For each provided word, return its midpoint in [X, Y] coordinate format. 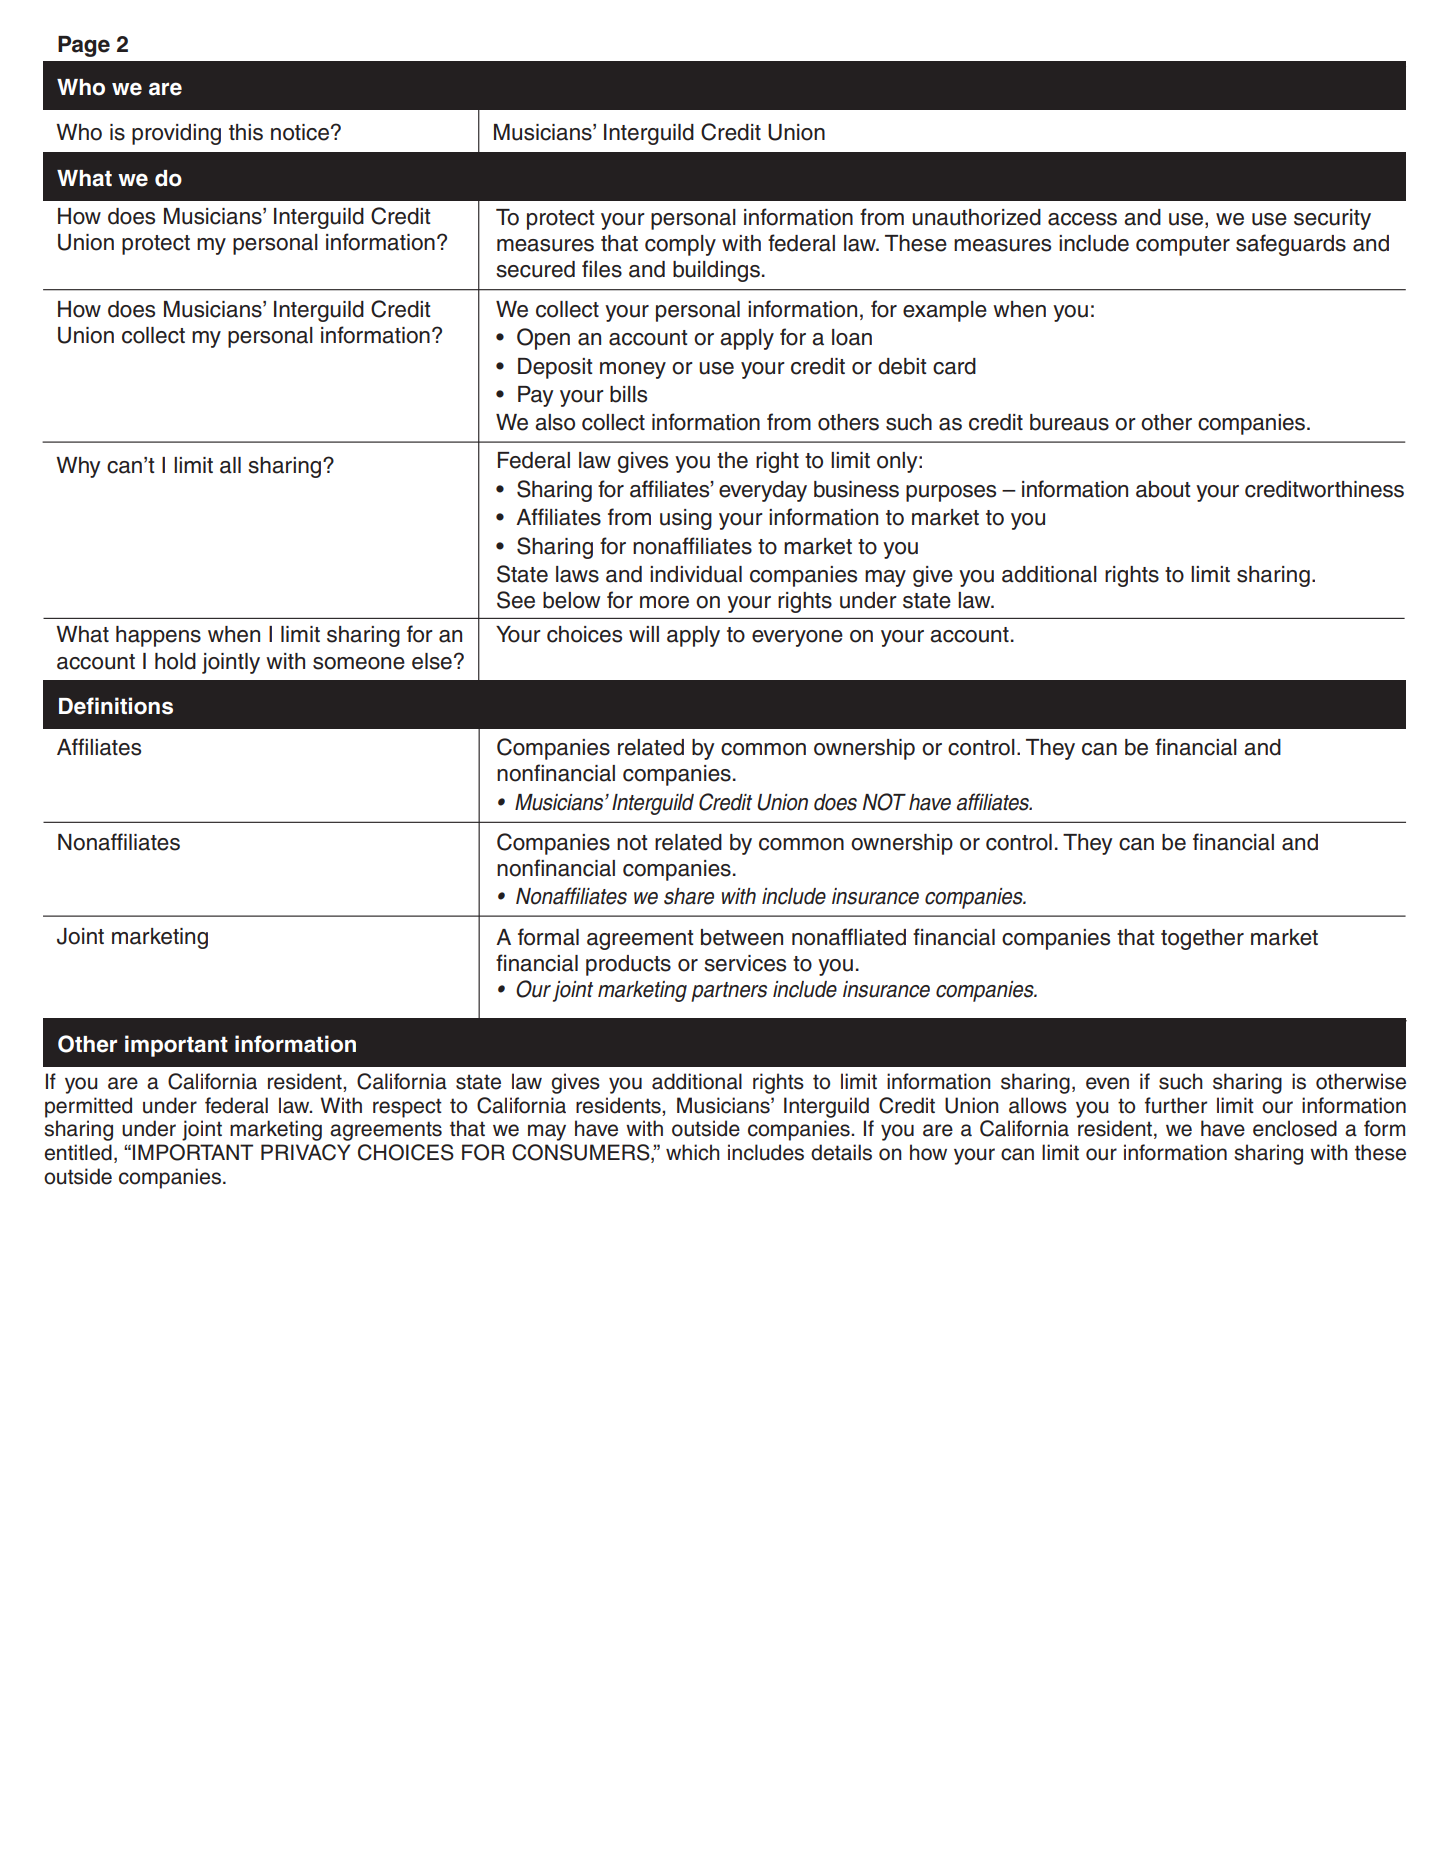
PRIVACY [305, 1152]
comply [680, 245]
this [246, 132]
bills [628, 394]
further [1176, 1105]
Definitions [116, 706]
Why [78, 467]
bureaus [1069, 422]
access [1082, 219]
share [689, 896]
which [693, 1152]
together [1202, 939]
